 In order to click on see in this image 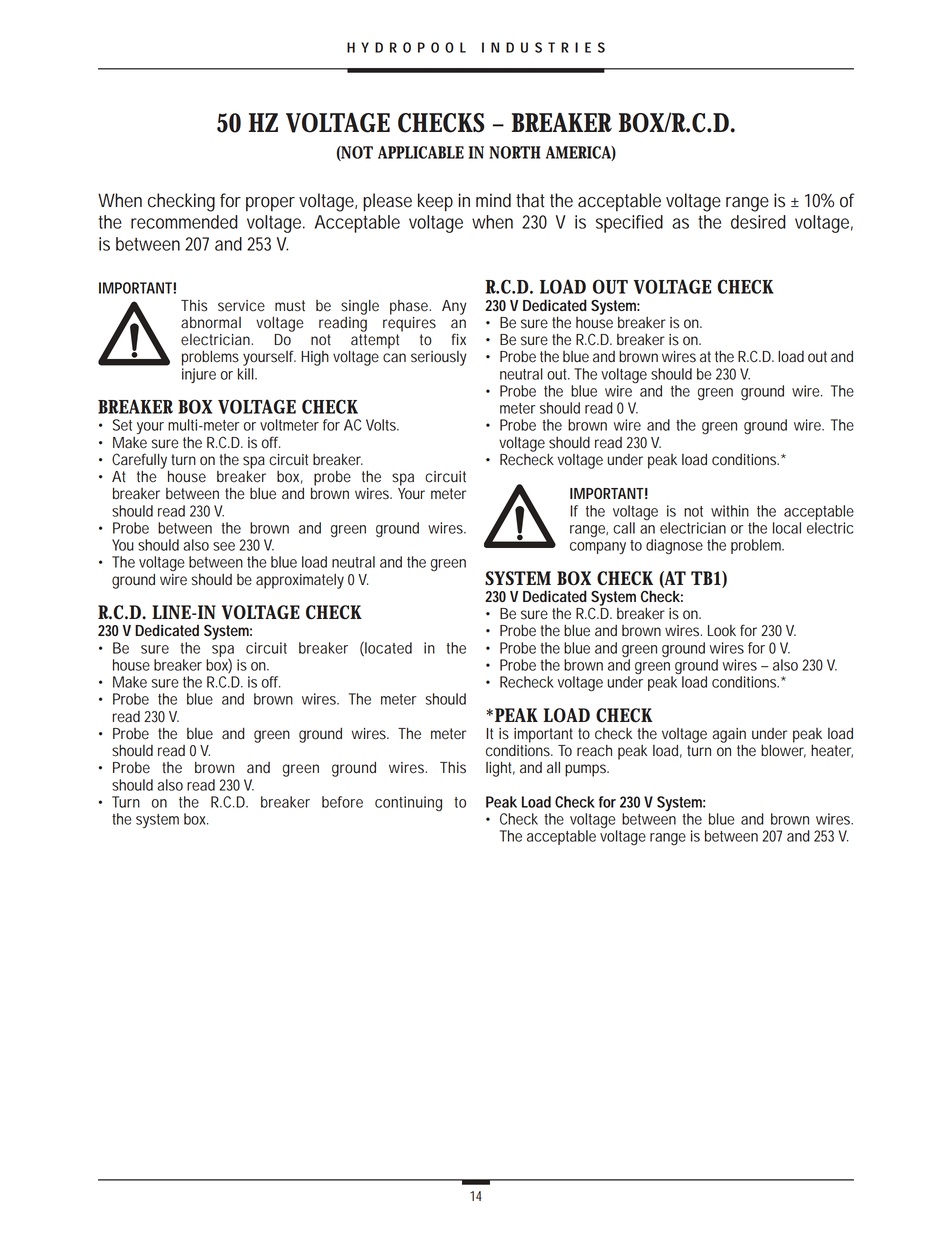, I will do `click(224, 546)`.
